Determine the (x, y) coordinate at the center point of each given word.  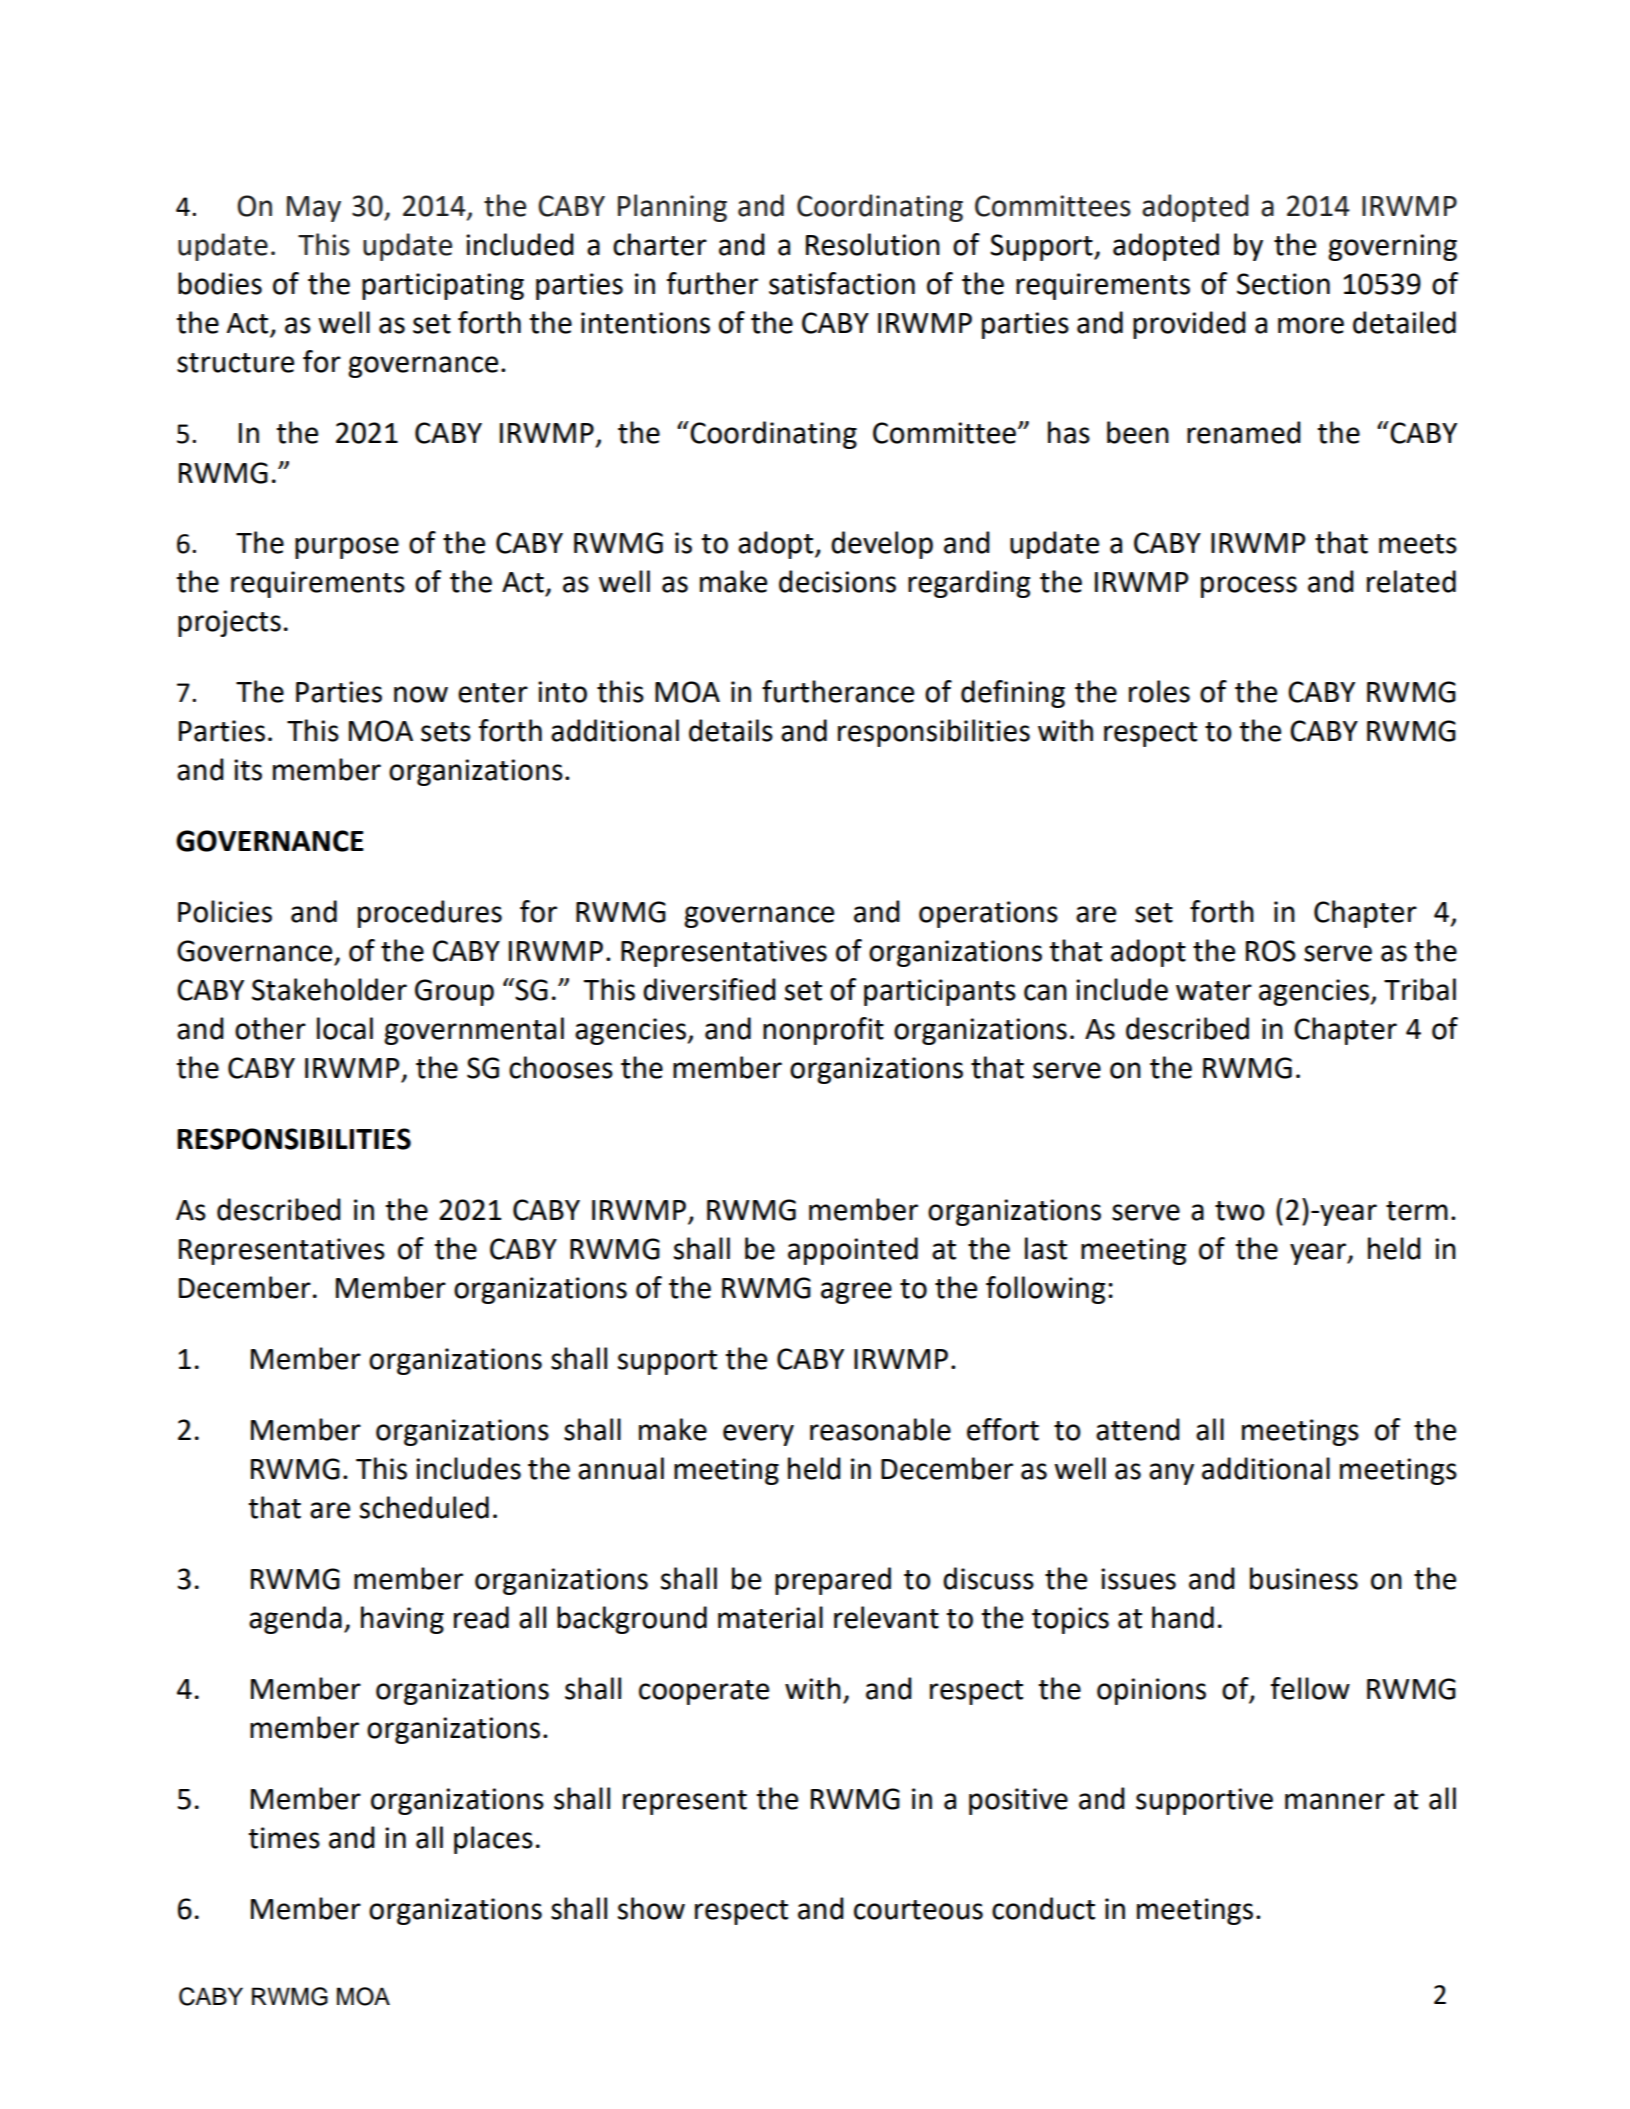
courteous (918, 1910)
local (345, 1028)
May (314, 209)
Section (1283, 284)
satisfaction (842, 283)
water (1214, 991)
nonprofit (823, 1031)
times (284, 1838)
